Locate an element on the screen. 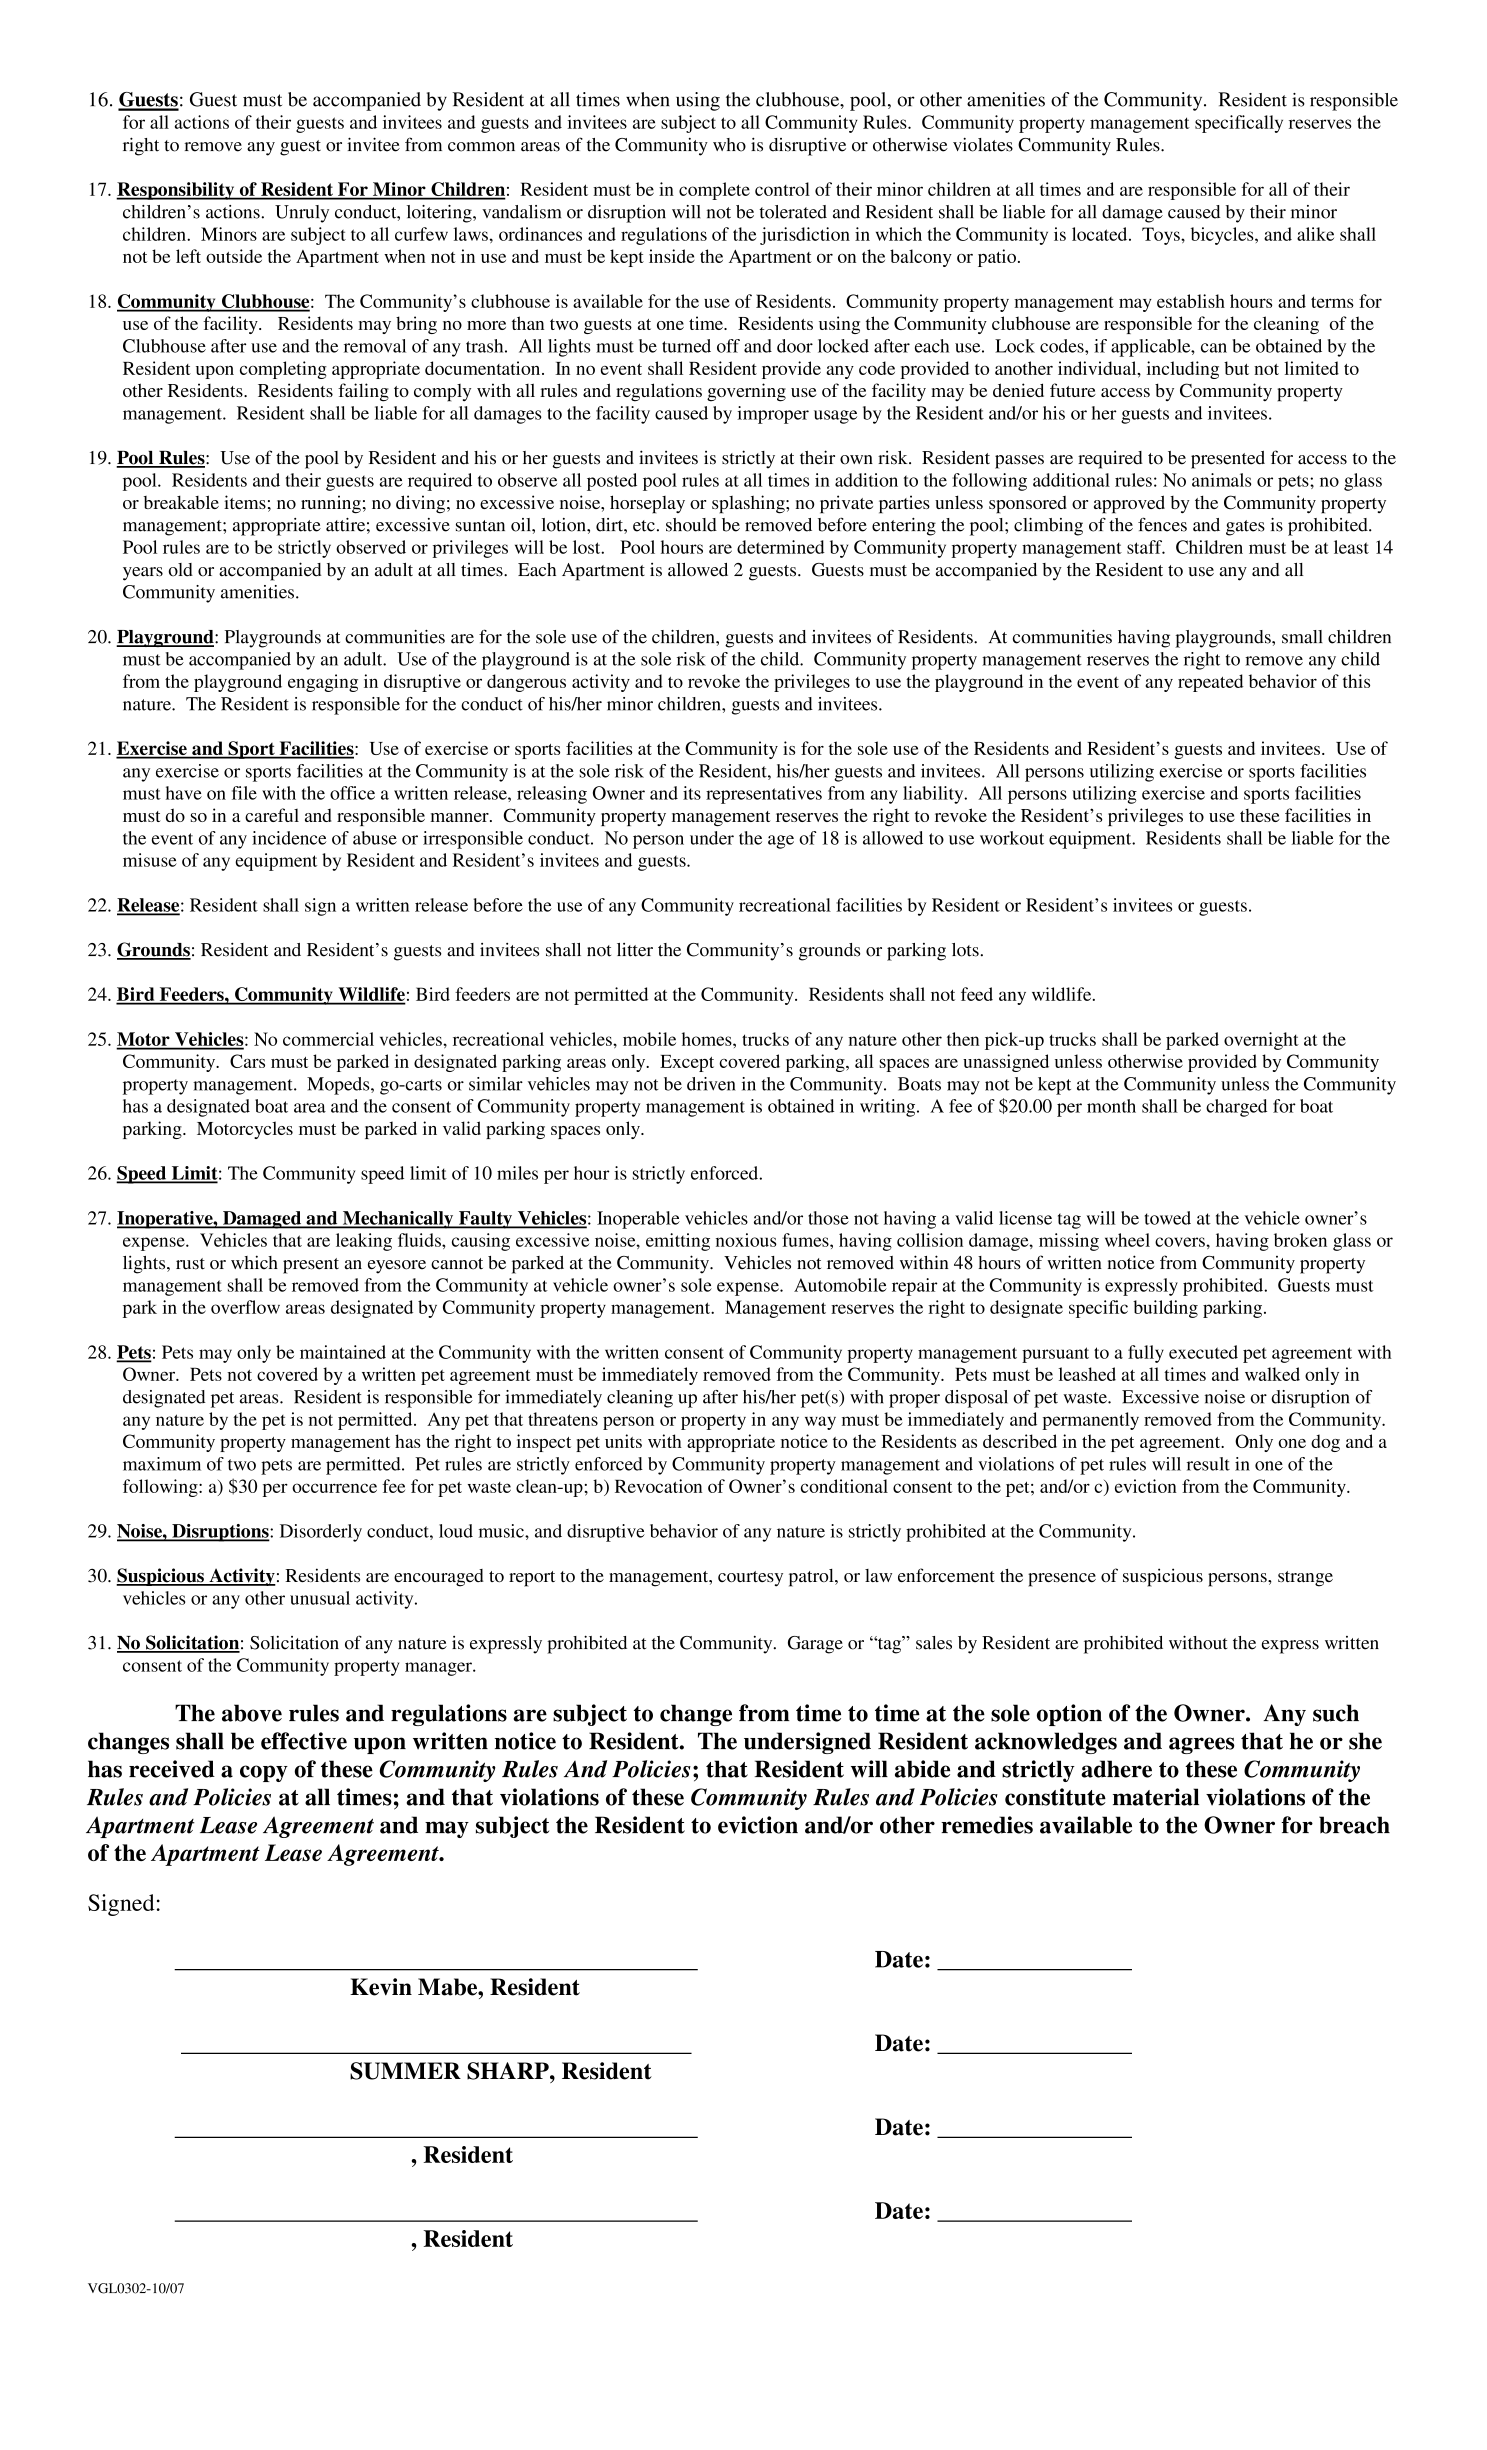 This screenshot has height=2450, width=1487. Kevin is located at coordinates (381, 1987).
